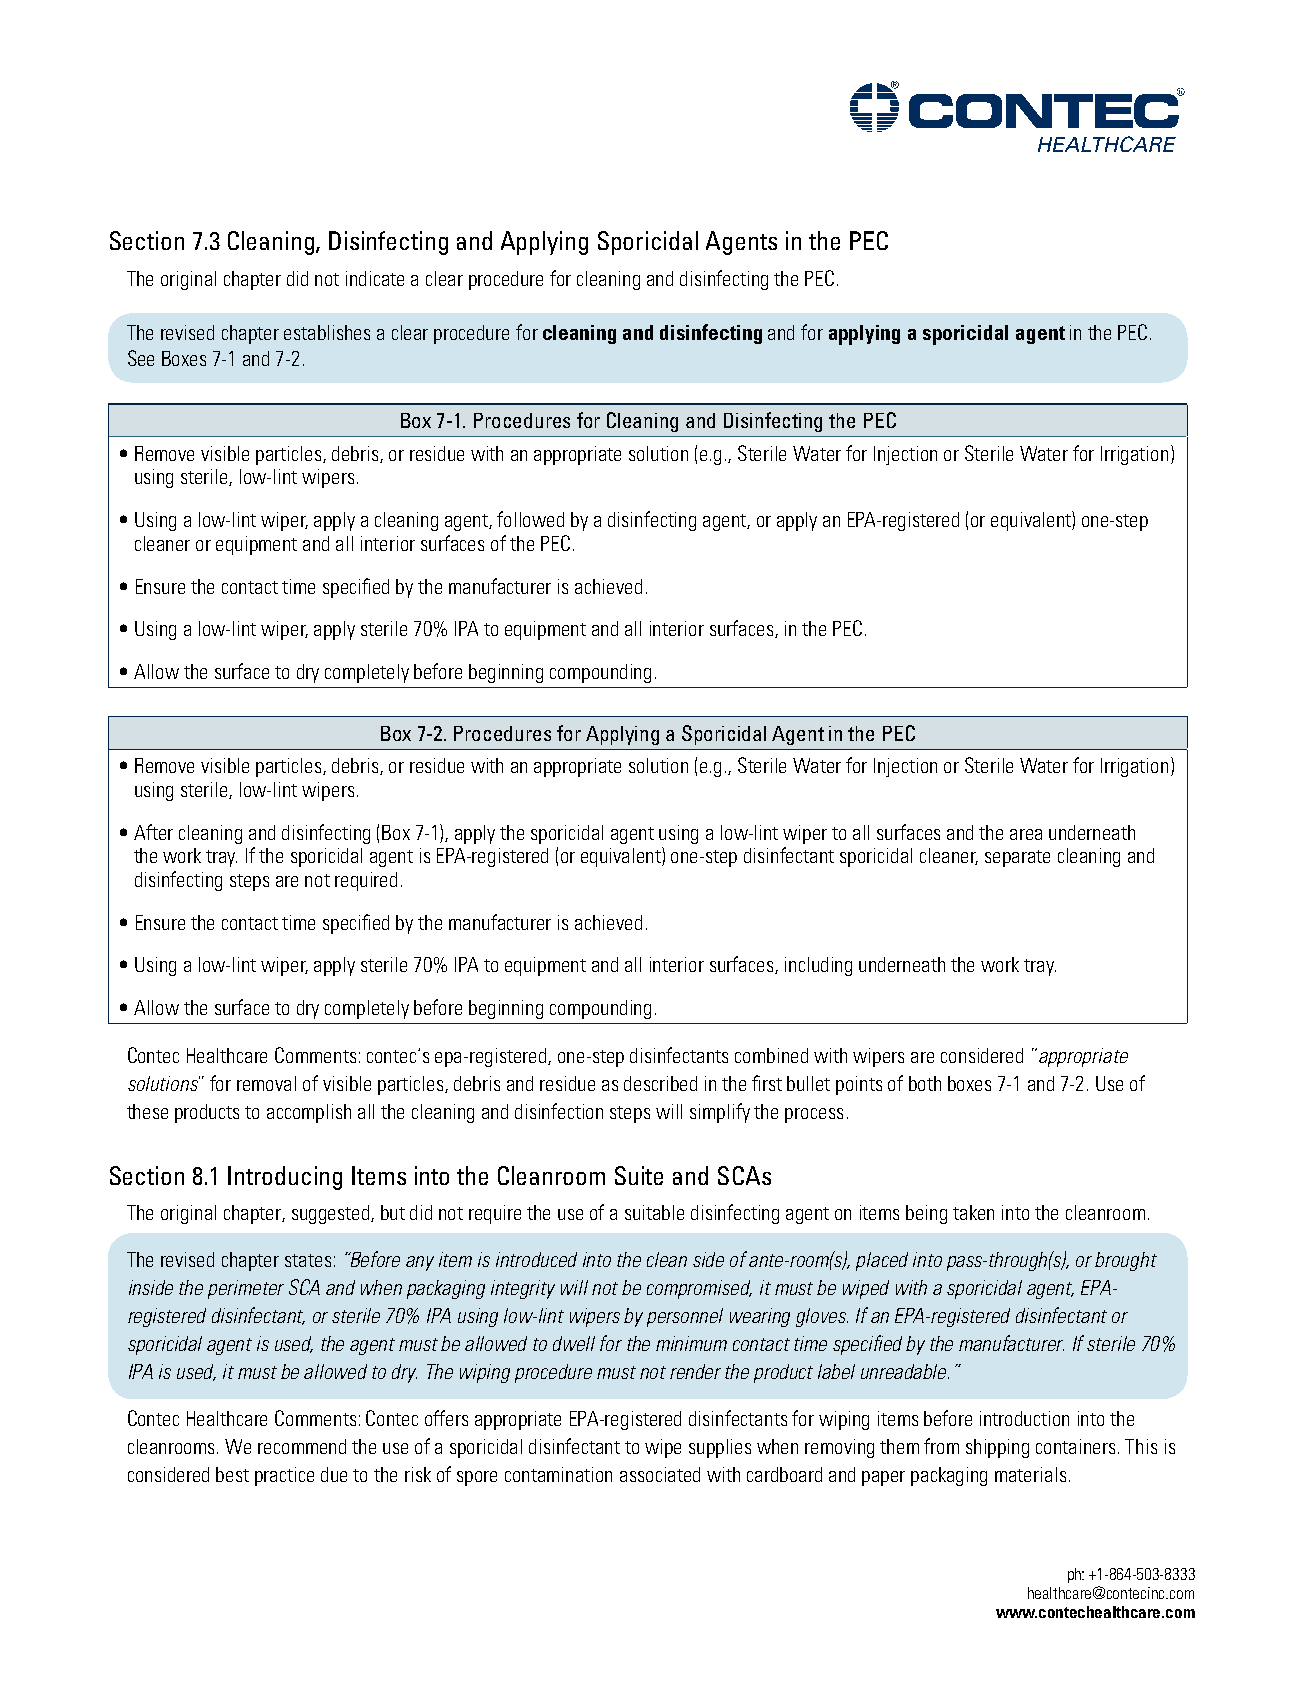 Image resolution: width=1311 pixels, height=1696 pixels. I want to click on followed, so click(530, 519).
